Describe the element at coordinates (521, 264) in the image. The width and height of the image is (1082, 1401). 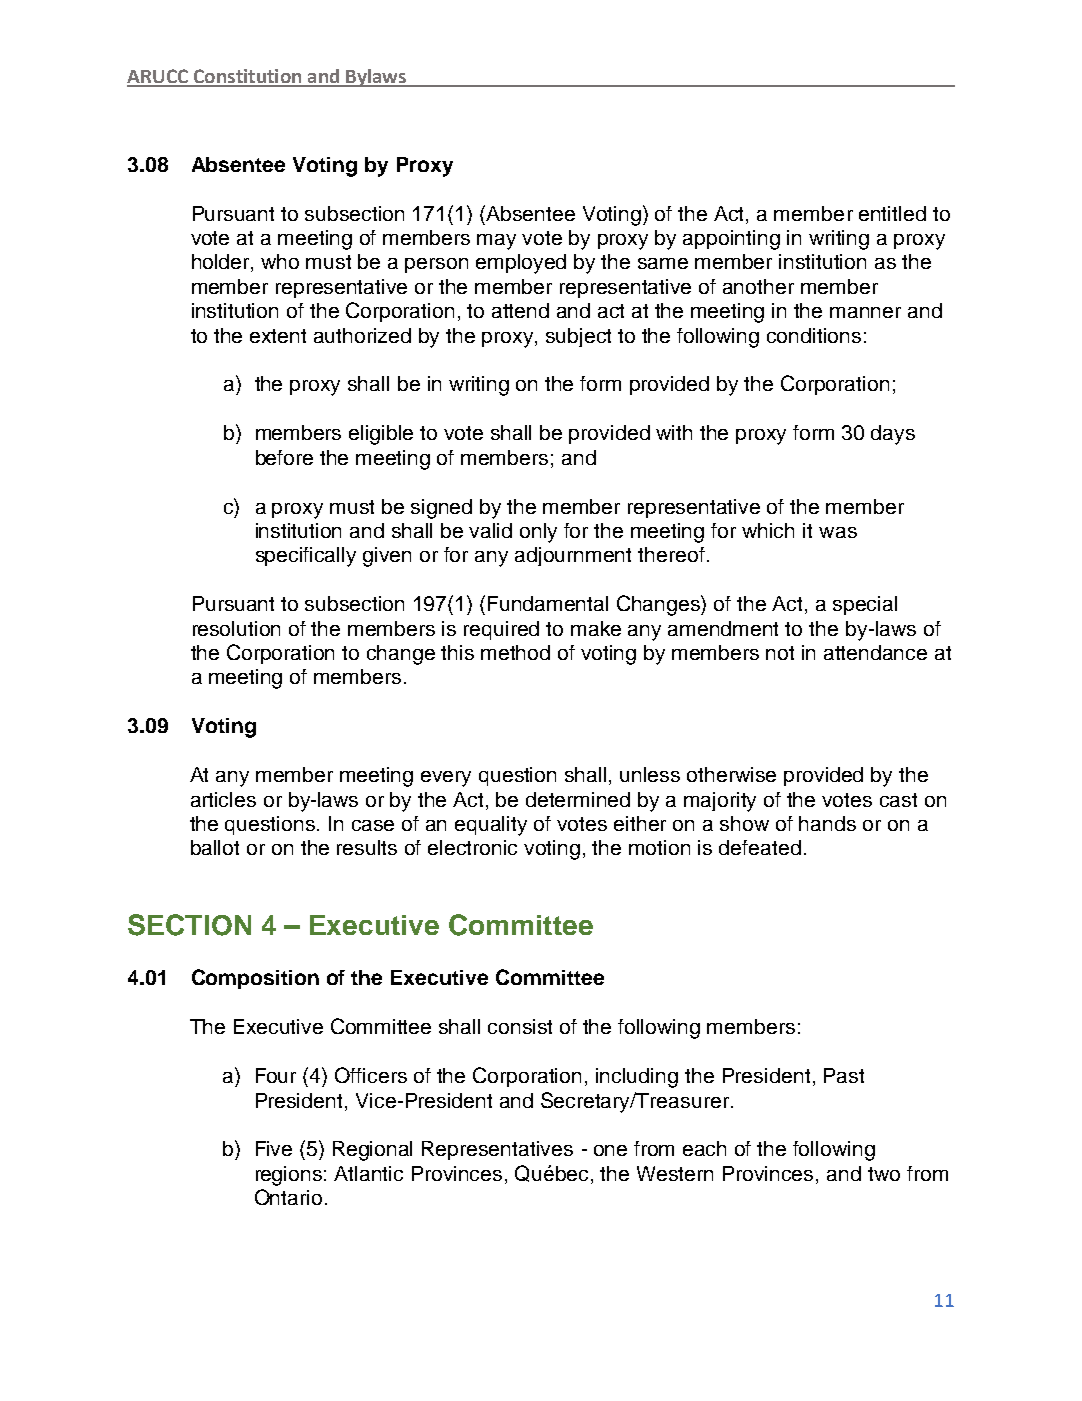
I see `employed` at that location.
